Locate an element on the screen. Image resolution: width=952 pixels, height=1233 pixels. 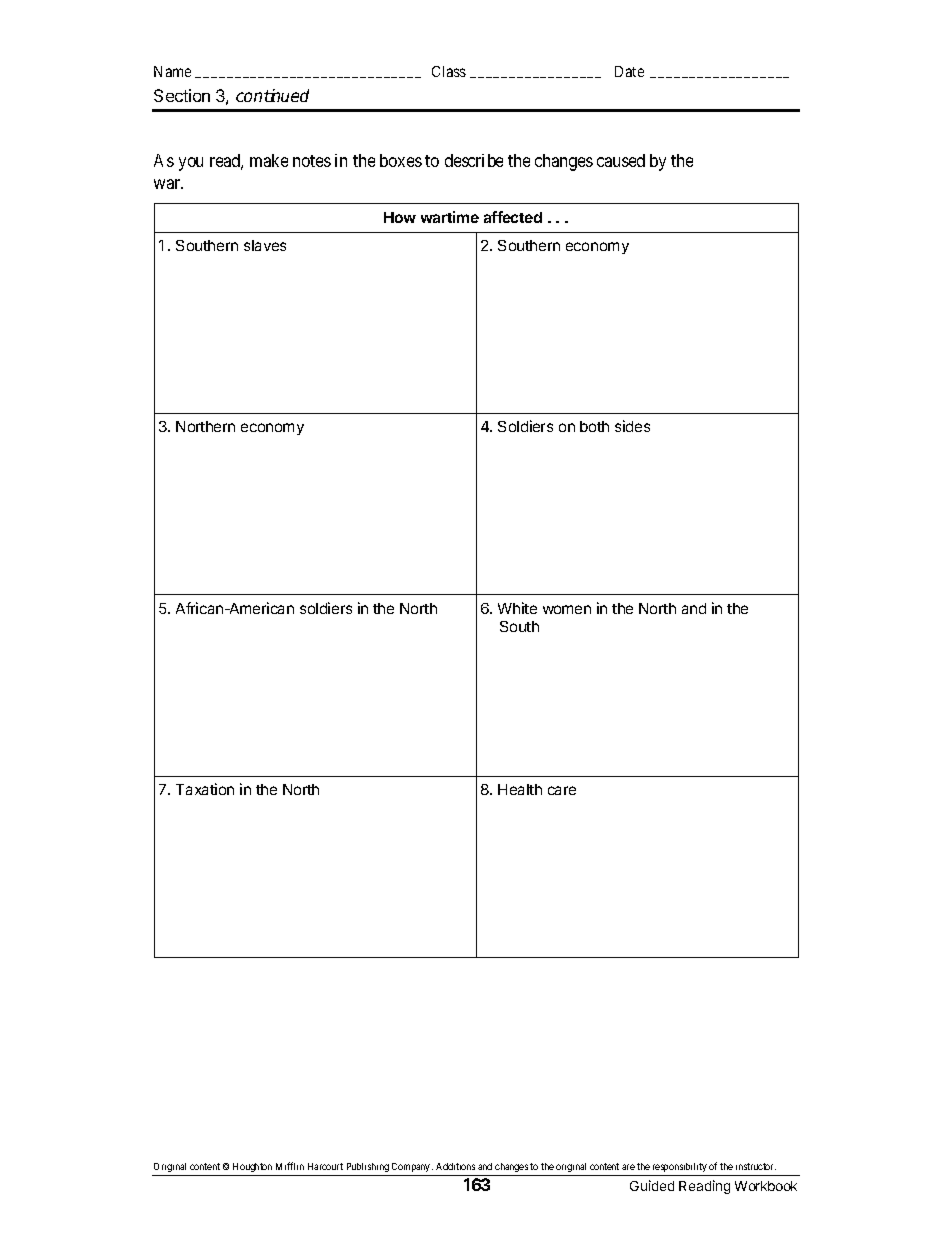
both is located at coordinates (594, 426).
